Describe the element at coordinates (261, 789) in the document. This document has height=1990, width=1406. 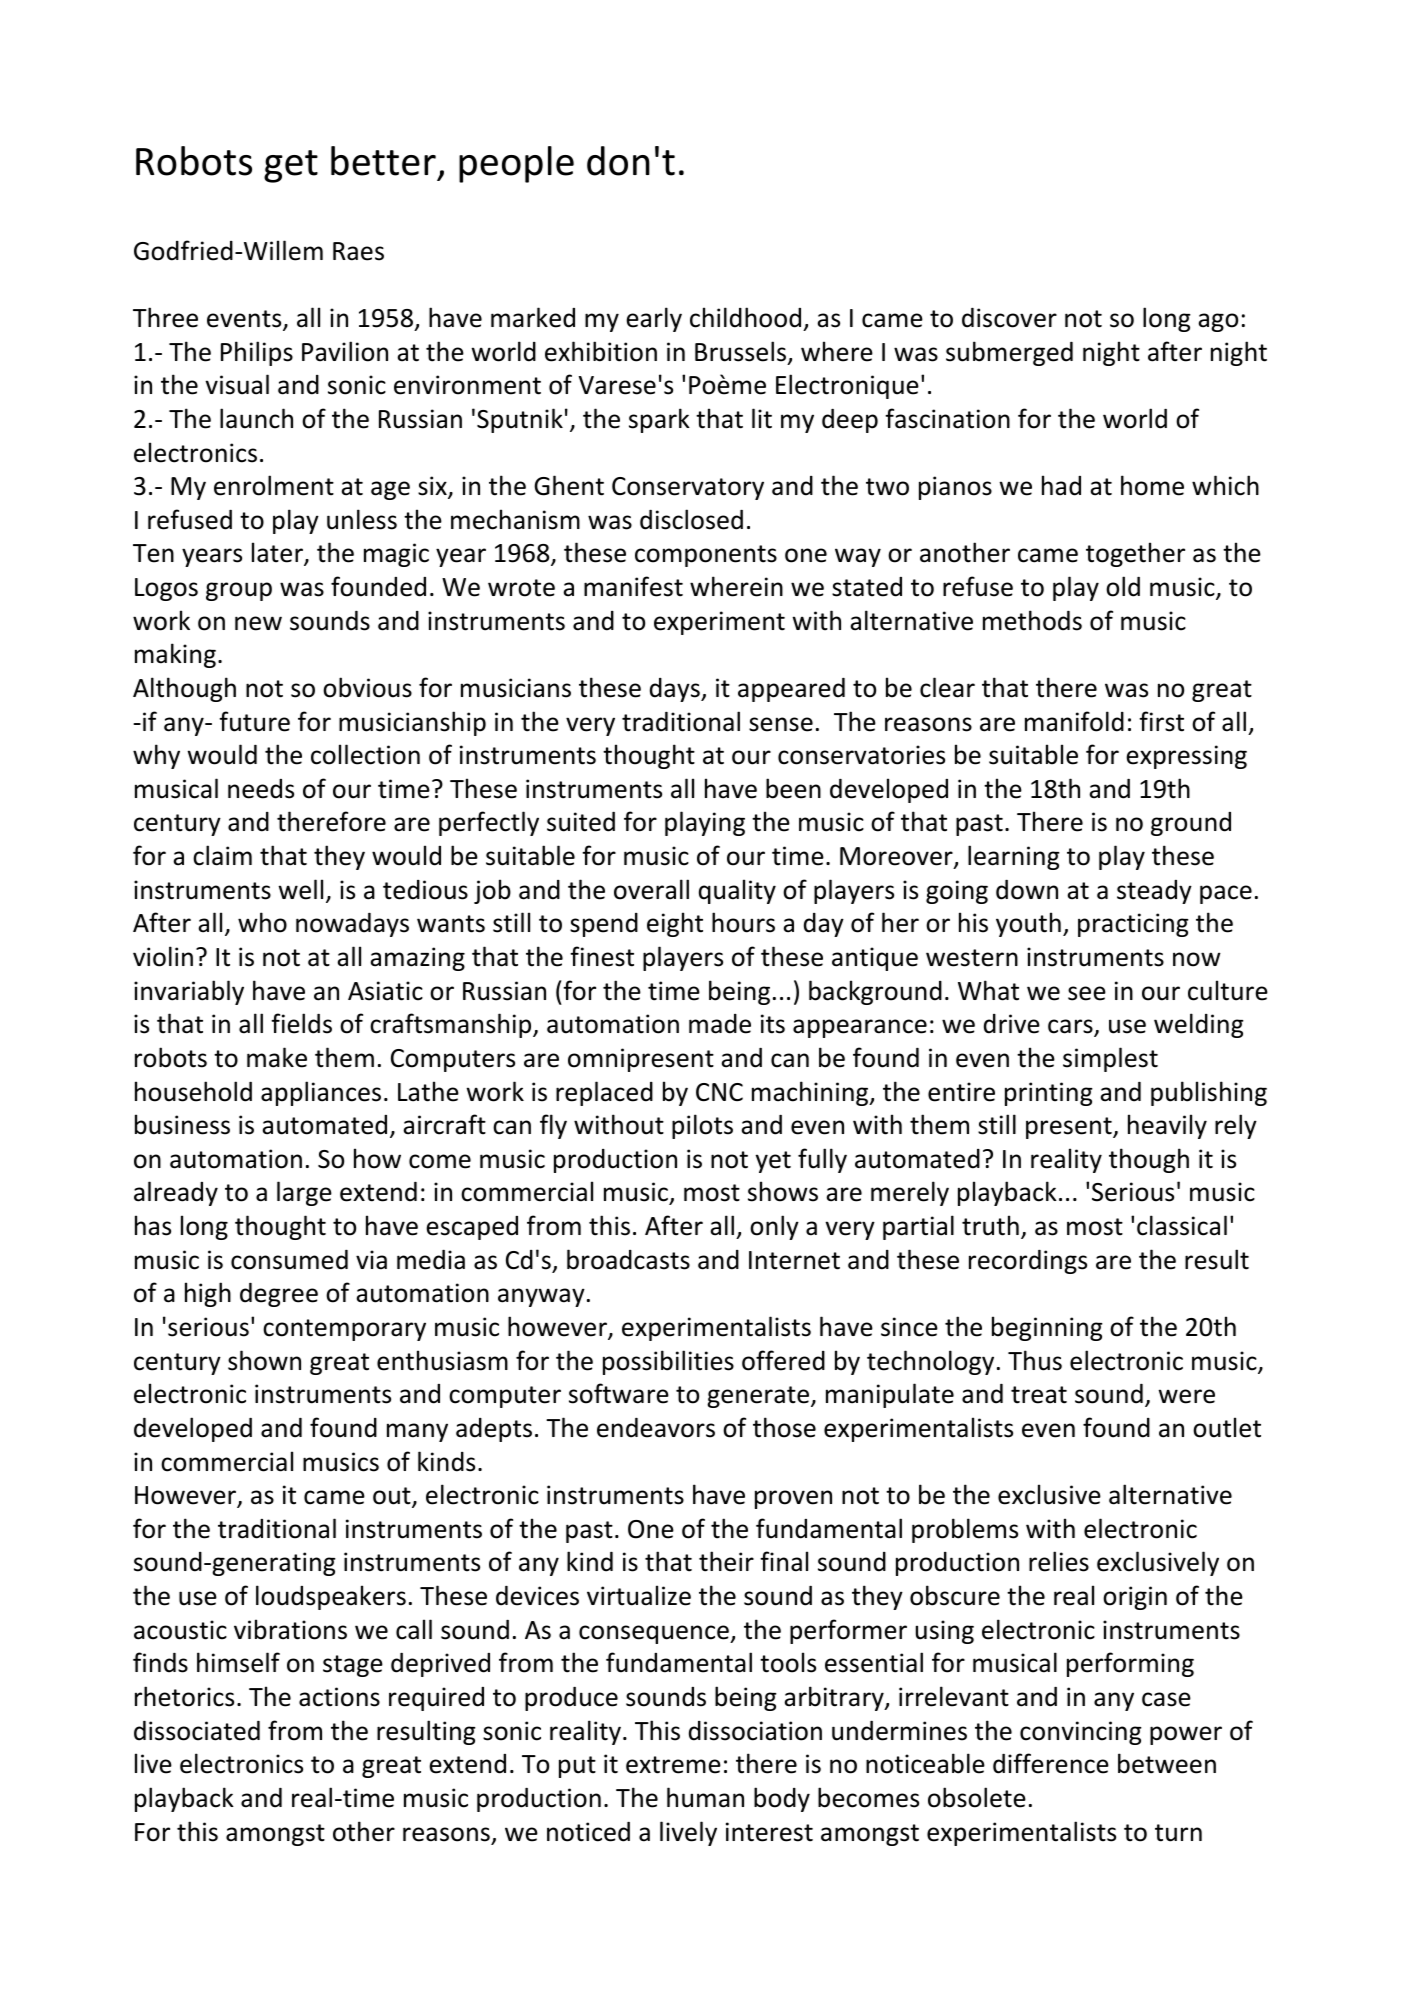
I see `needs` at that location.
